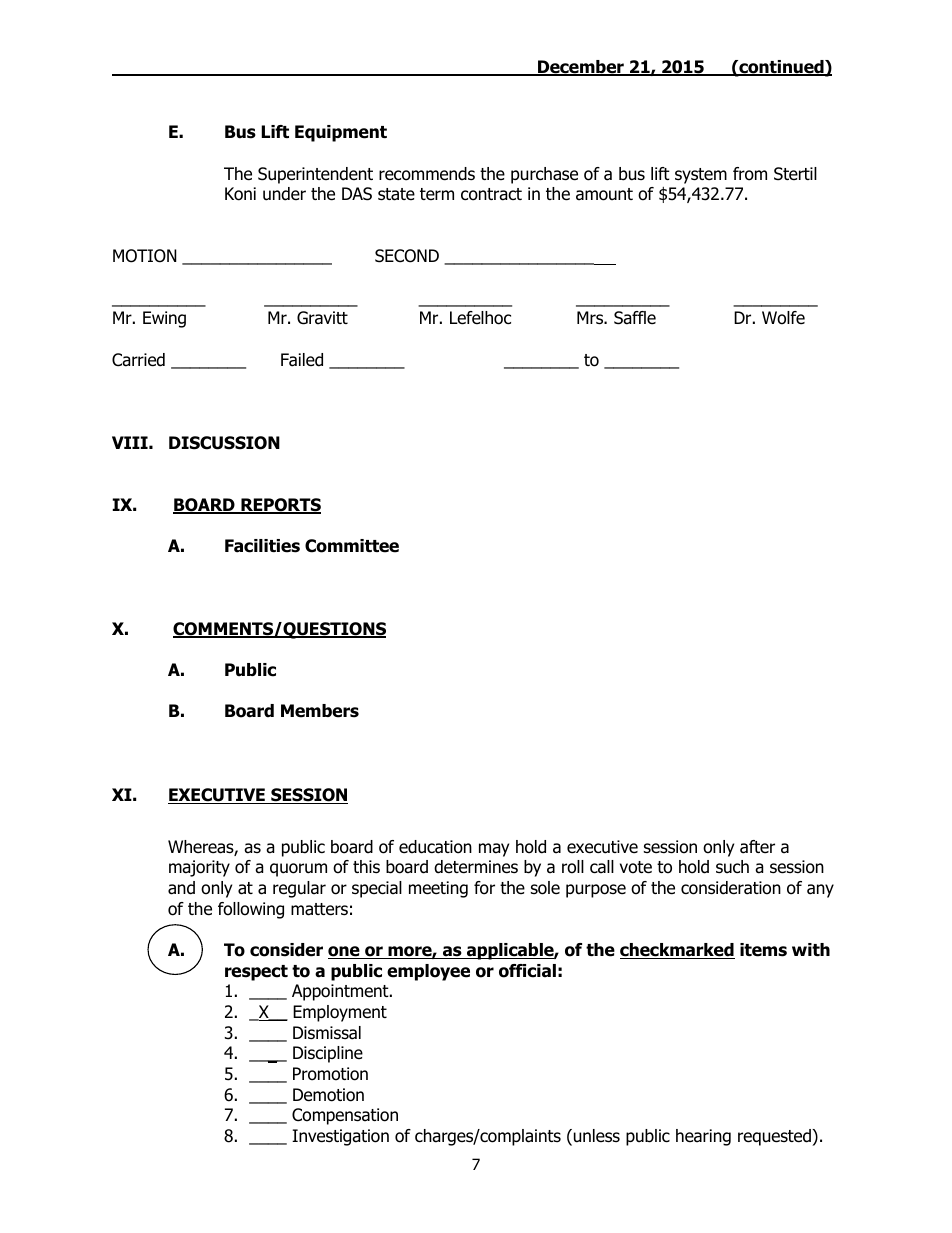 The height and width of the screenshot is (1233, 952). I want to click on Failed, so click(302, 360).
